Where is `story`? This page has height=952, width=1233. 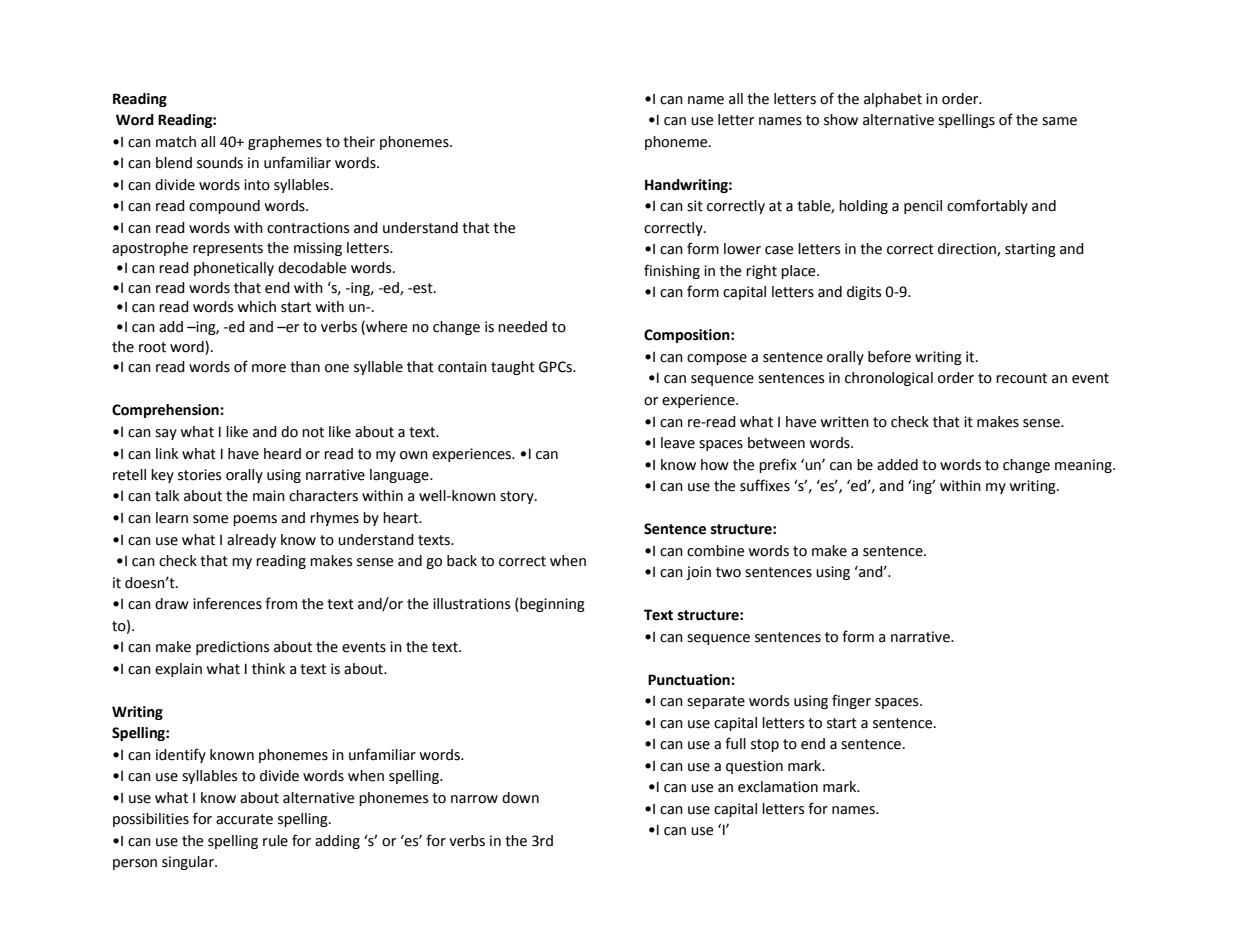
story is located at coordinates (518, 497).
